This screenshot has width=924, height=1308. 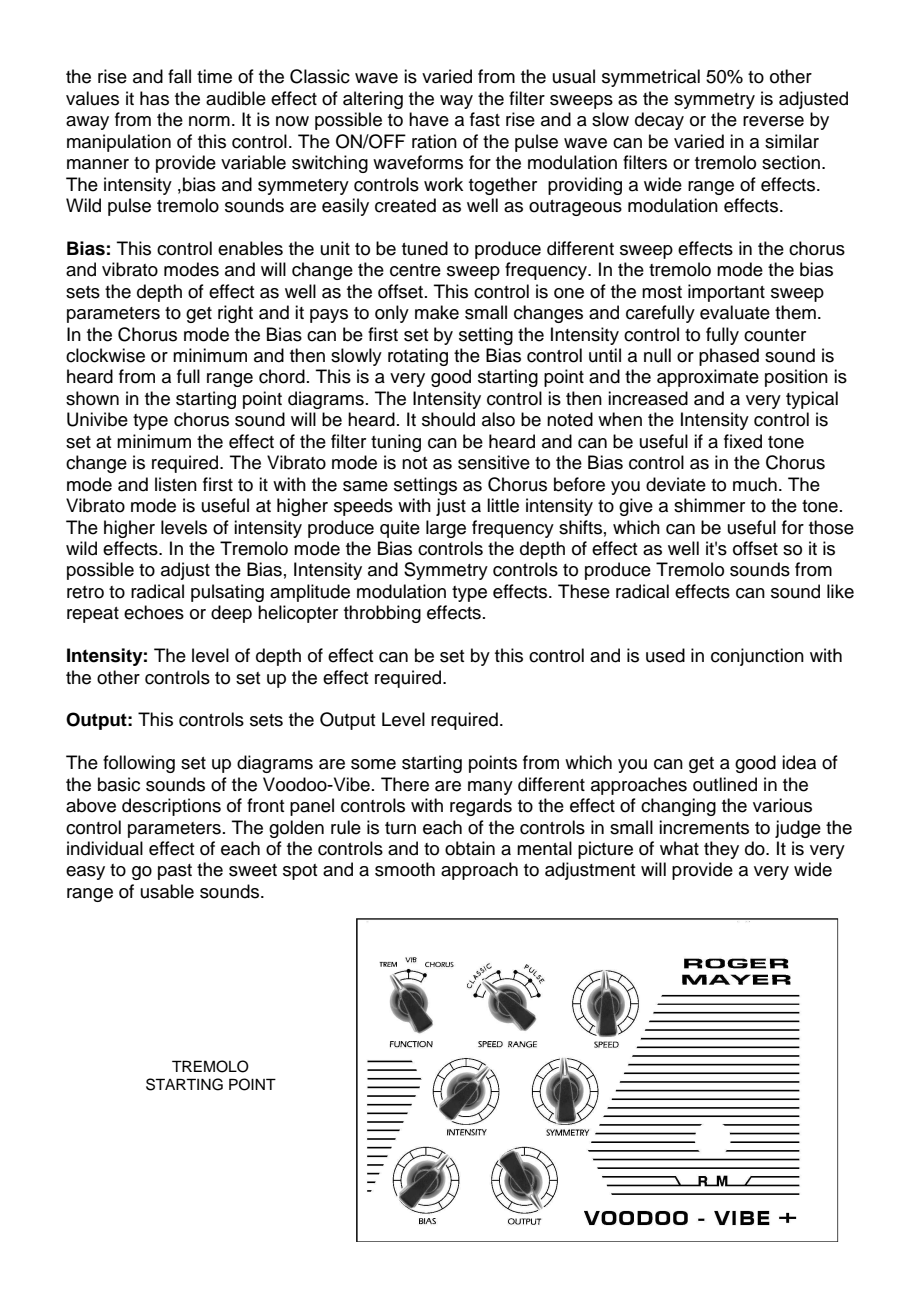 What do you see at coordinates (721, 850) in the screenshot?
I see `they` at bounding box center [721, 850].
